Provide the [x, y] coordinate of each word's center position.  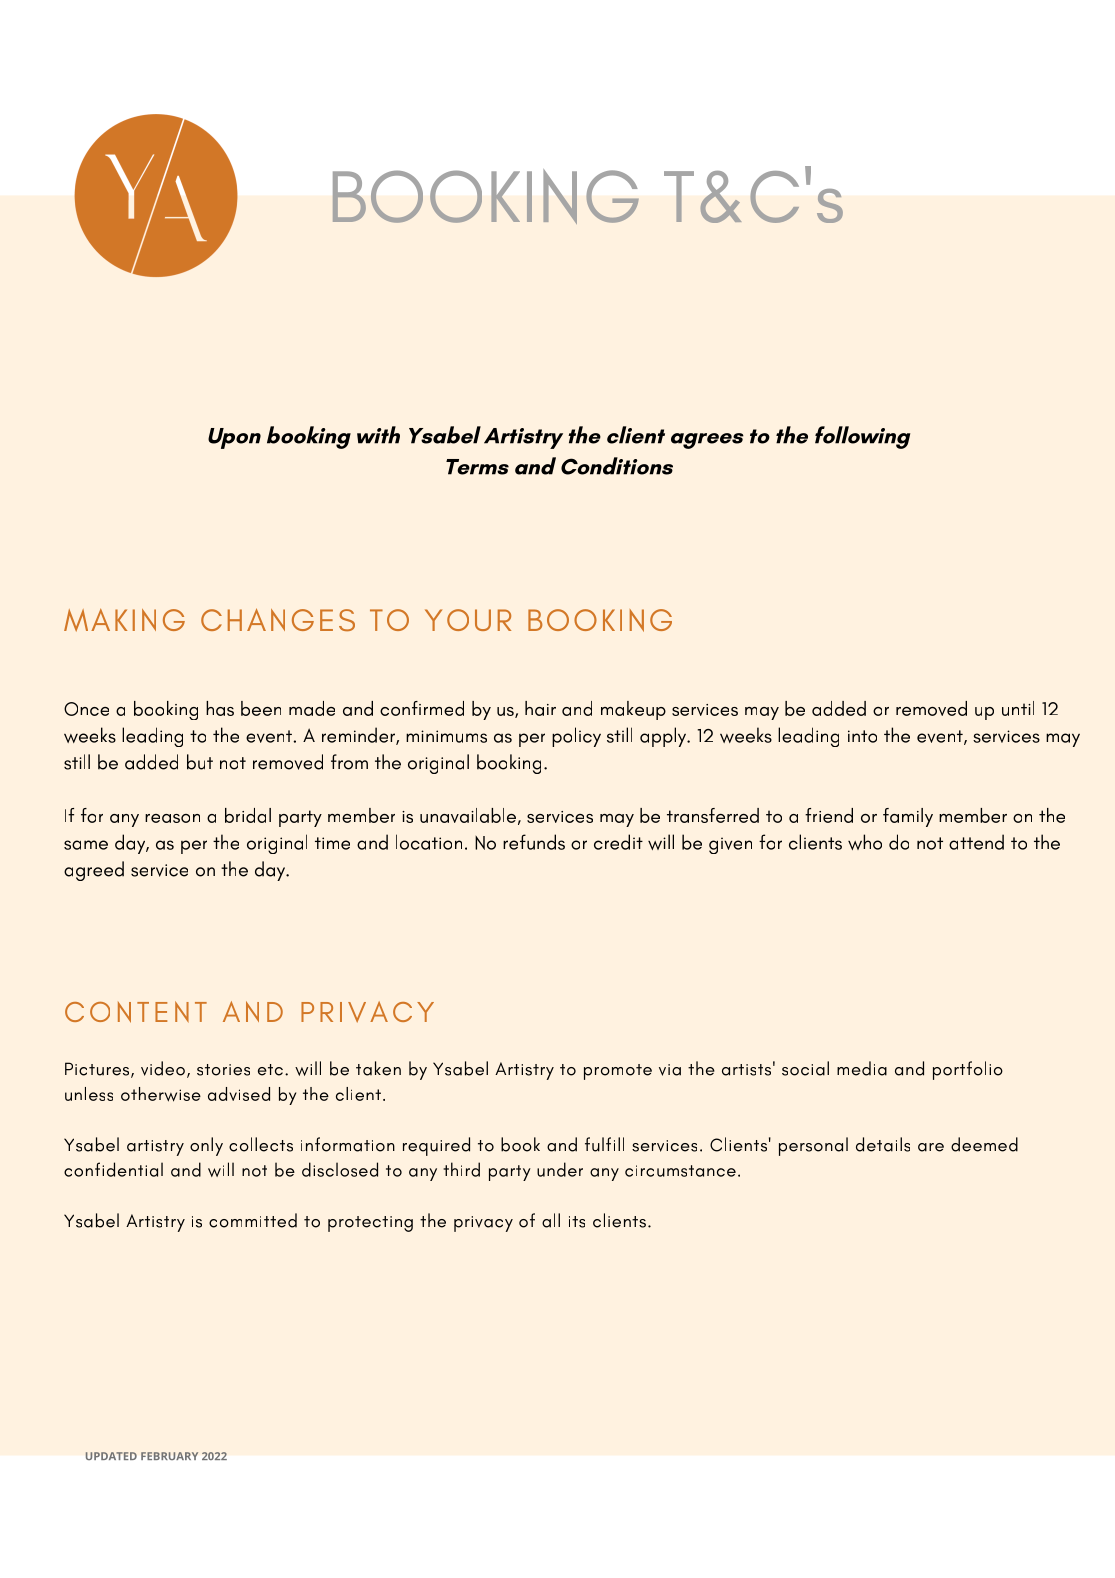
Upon [234, 438]
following [862, 437]
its [577, 1222]
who [865, 842]
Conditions [617, 466]
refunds [534, 842]
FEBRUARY [169, 1456]
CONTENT [136, 1012]
